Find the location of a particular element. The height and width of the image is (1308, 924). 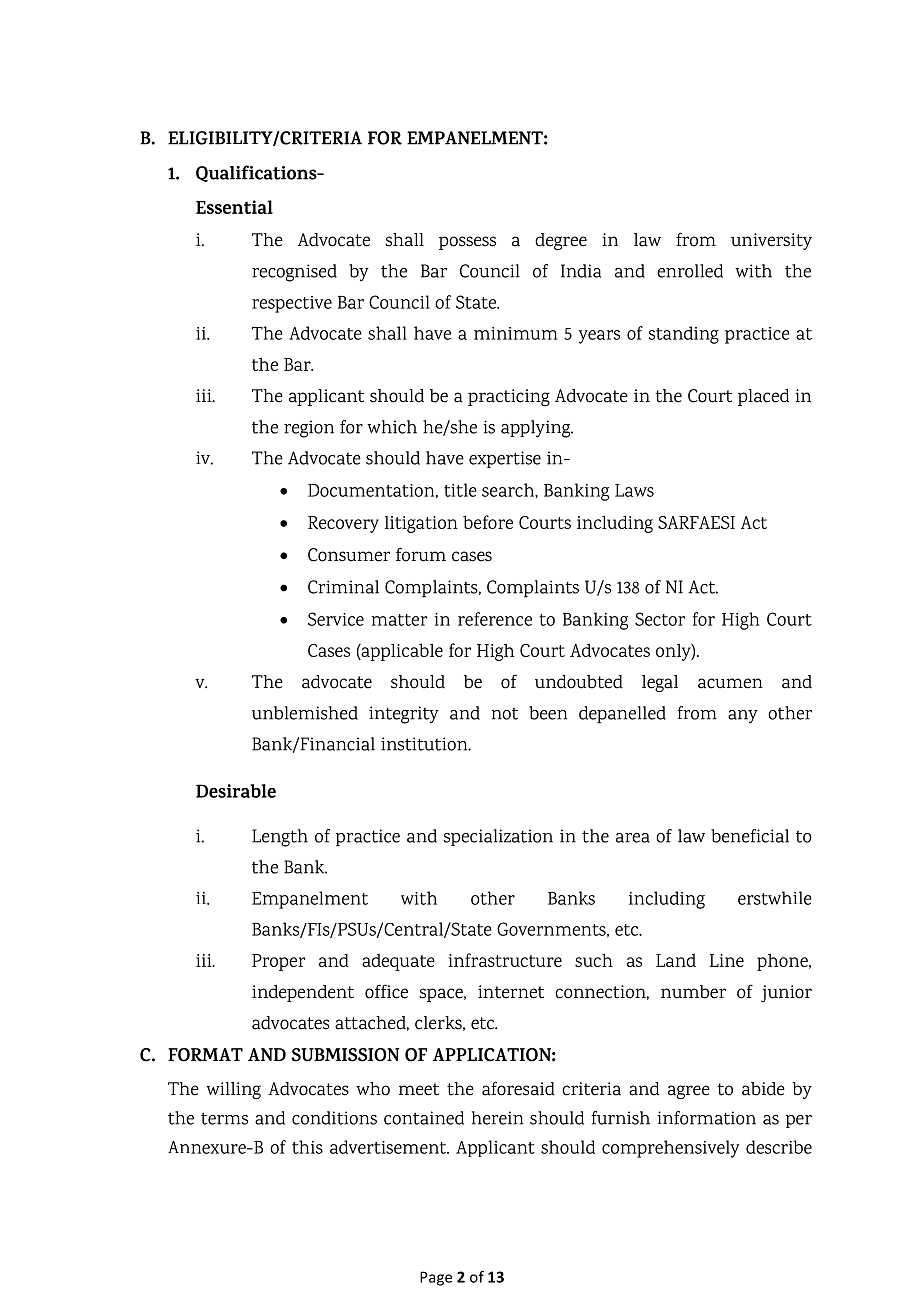

independent is located at coordinates (303, 993).
